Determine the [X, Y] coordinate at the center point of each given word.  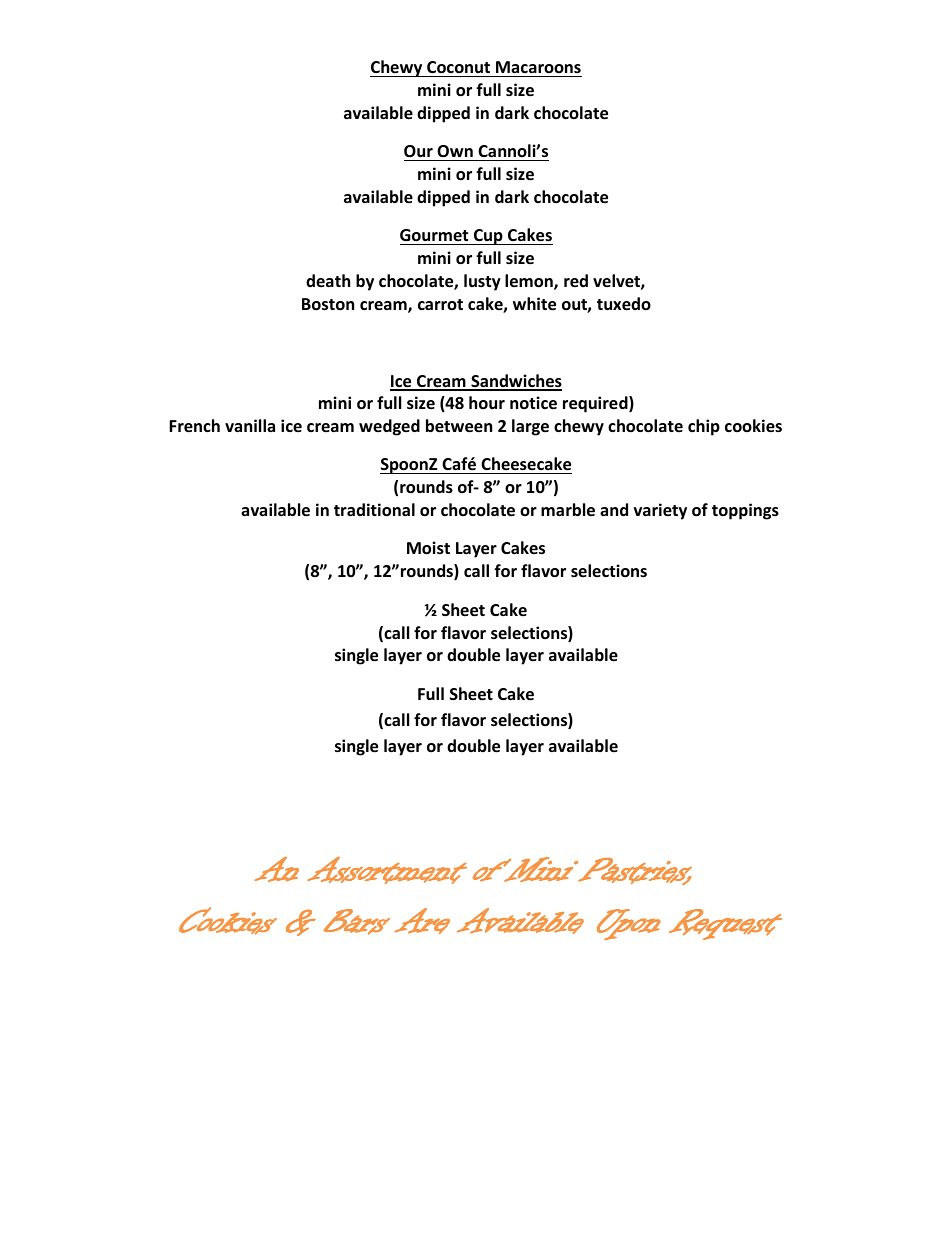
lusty [482, 282]
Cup [488, 237]
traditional [374, 510]
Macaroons [538, 67]
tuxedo [624, 304]
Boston [328, 304]
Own [455, 153]
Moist [428, 548]
